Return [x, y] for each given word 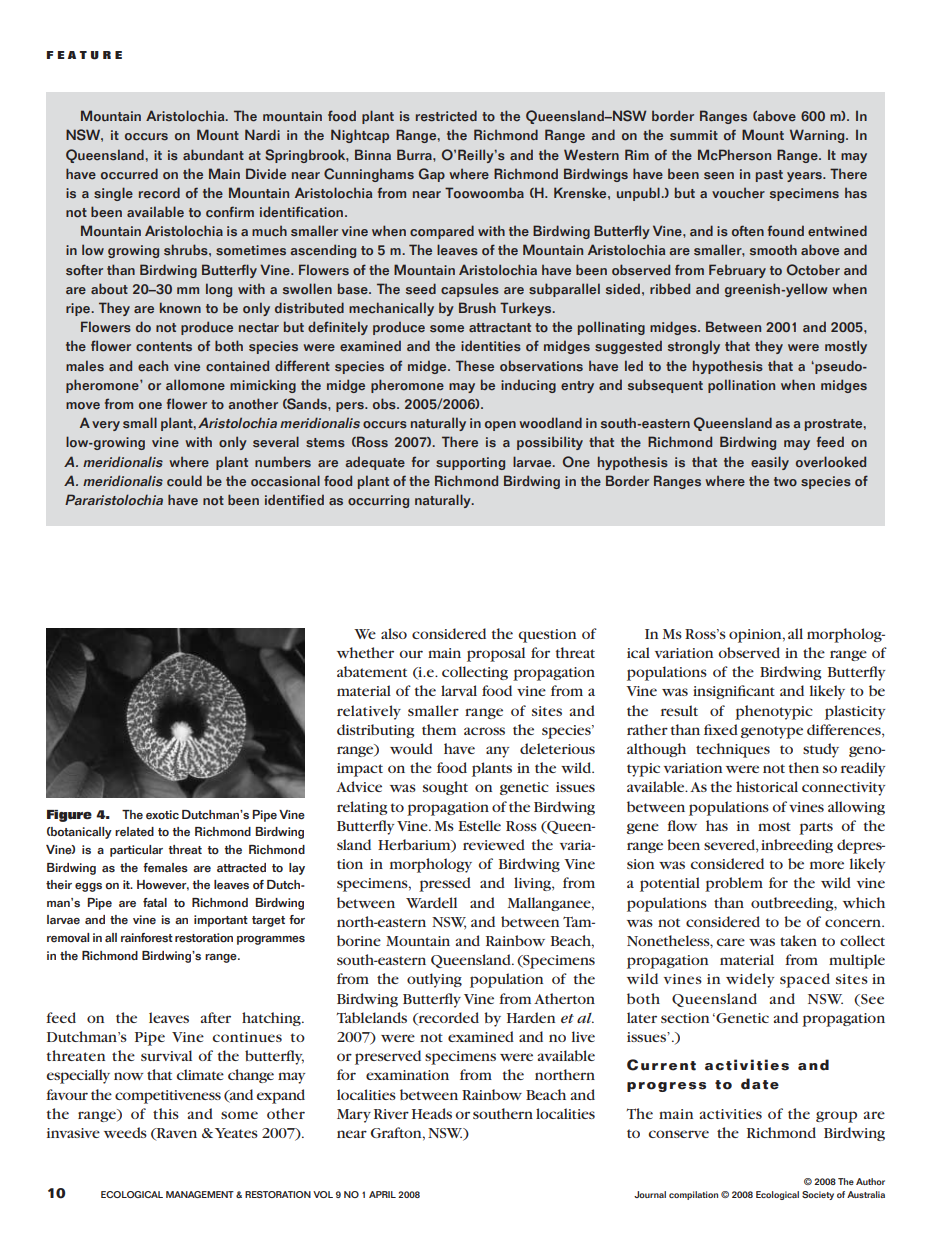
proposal [496, 654]
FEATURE [84, 55]
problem [734, 884]
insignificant [734, 692]
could [184, 481]
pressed [445, 884]
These [475, 366]
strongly [694, 347]
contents [164, 347]
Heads [432, 1113]
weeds [125, 1132]
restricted [446, 116]
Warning [818, 136]
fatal [155, 903]
